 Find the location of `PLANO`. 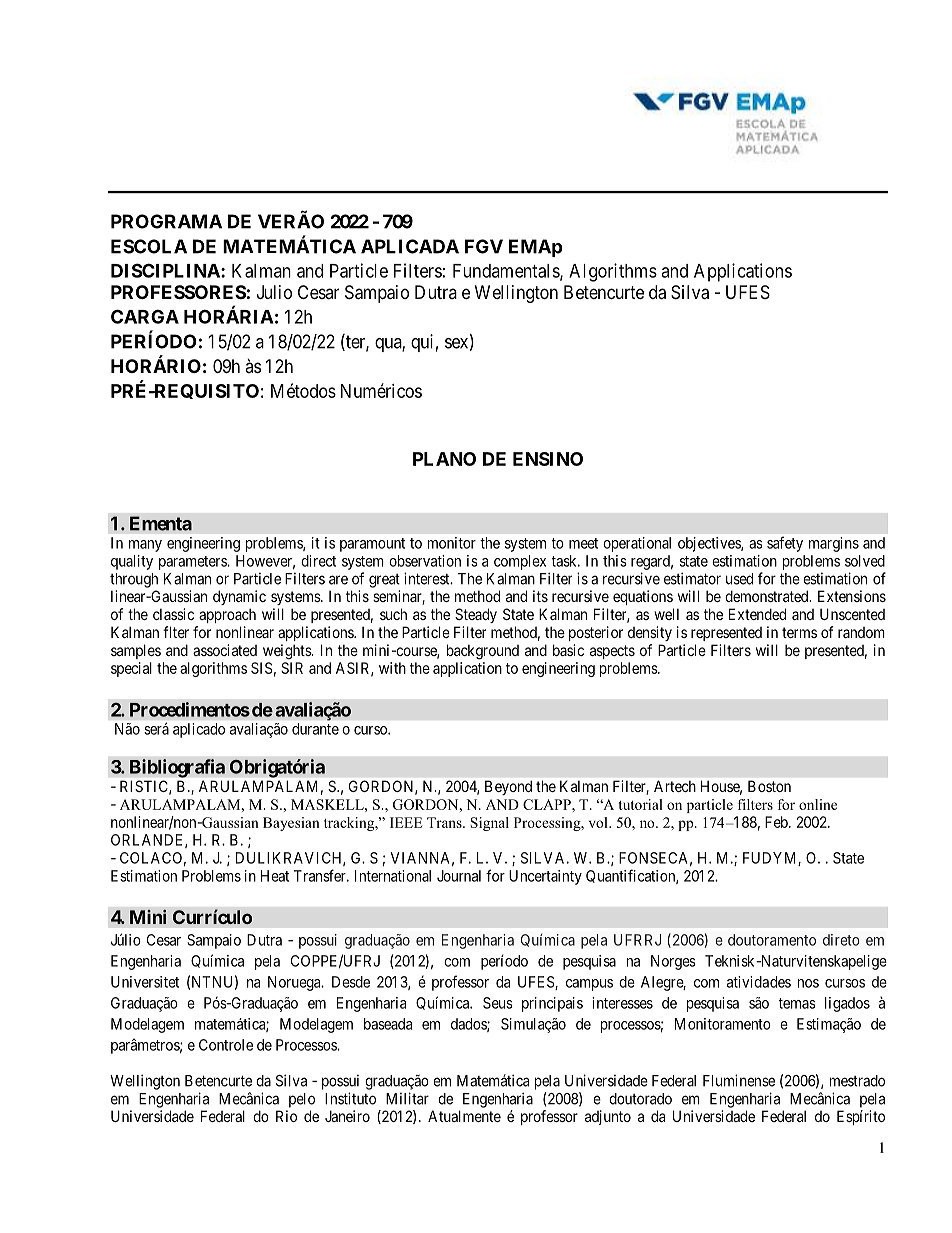

PLANO is located at coordinates (444, 459).
